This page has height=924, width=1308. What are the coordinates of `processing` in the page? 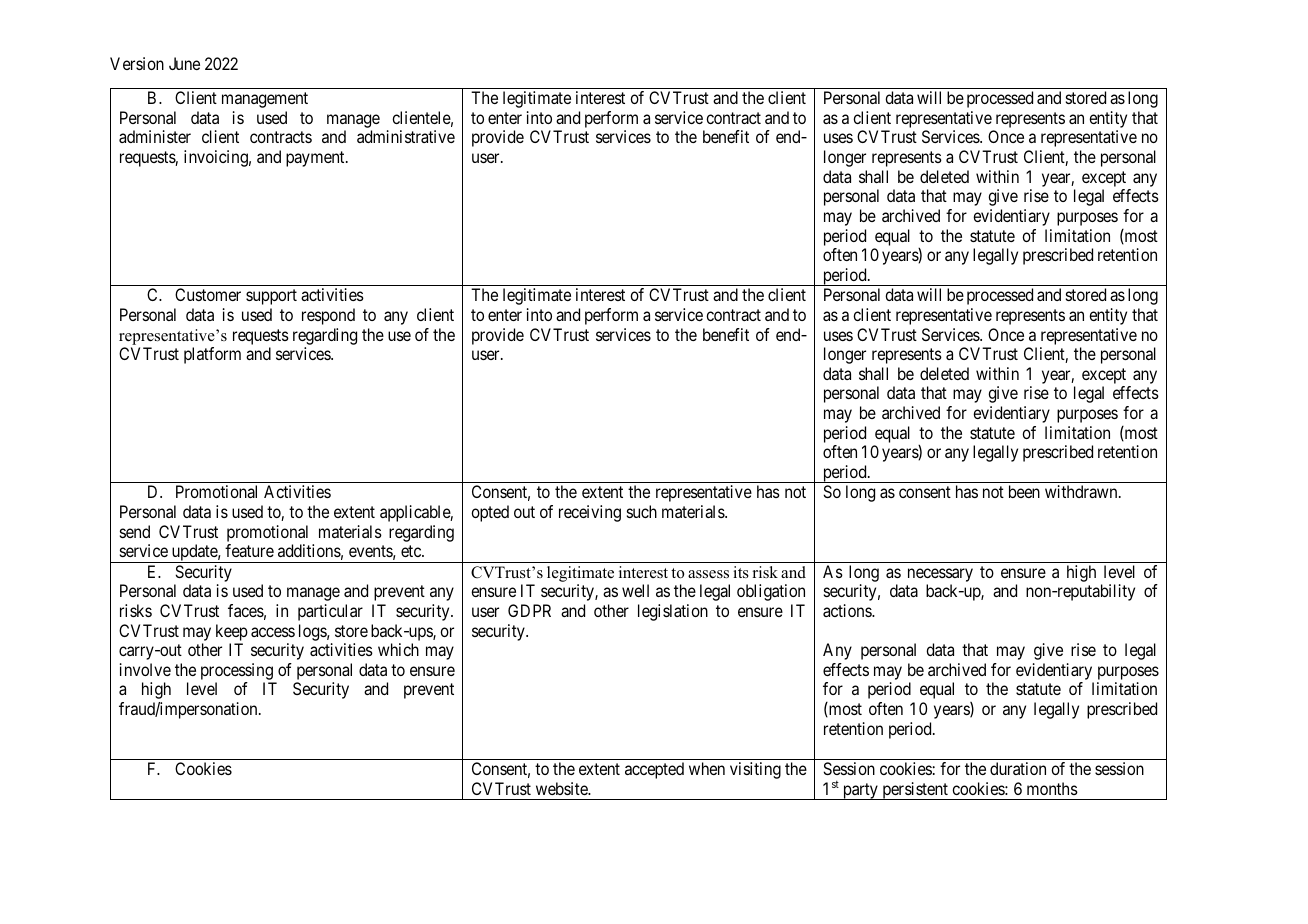 It's located at (238, 673).
